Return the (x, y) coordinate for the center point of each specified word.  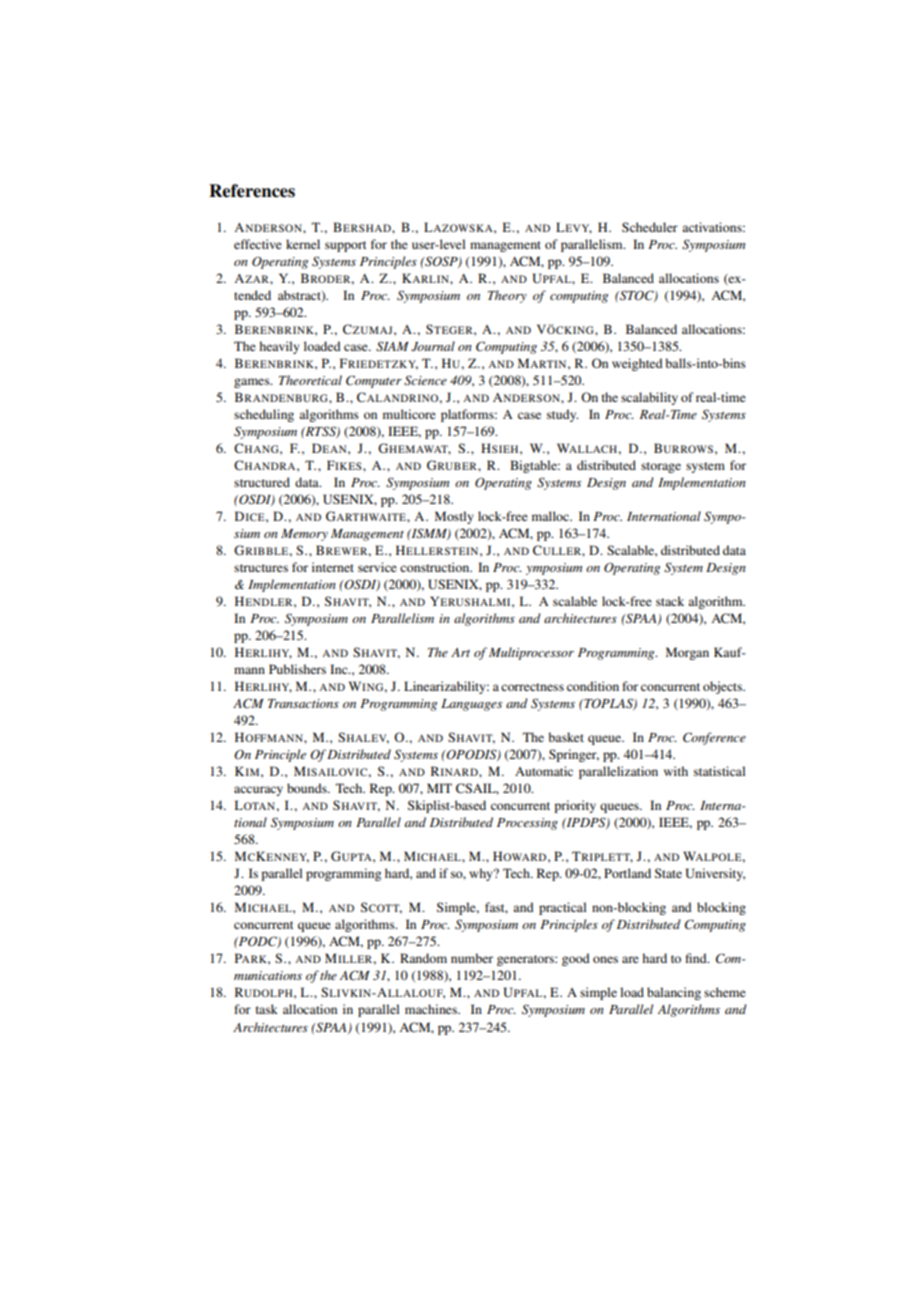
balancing (674, 993)
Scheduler (650, 227)
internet (333, 567)
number (472, 958)
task (267, 1009)
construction (436, 567)
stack (670, 601)
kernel (303, 244)
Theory (507, 296)
